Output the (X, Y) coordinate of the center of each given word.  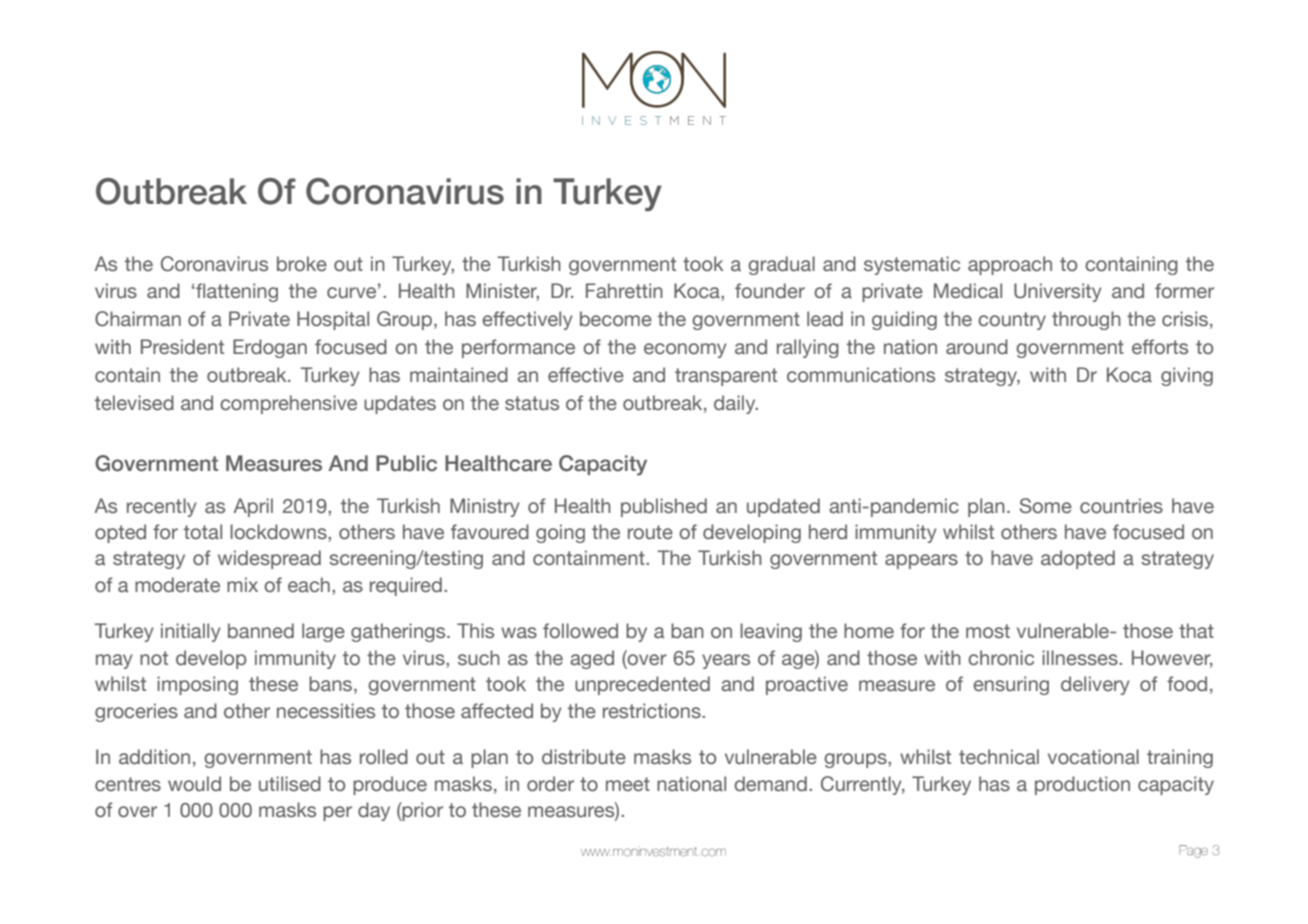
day (374, 811)
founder (770, 291)
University (1058, 292)
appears (921, 561)
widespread (269, 559)
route (650, 532)
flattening (236, 292)
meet (628, 784)
